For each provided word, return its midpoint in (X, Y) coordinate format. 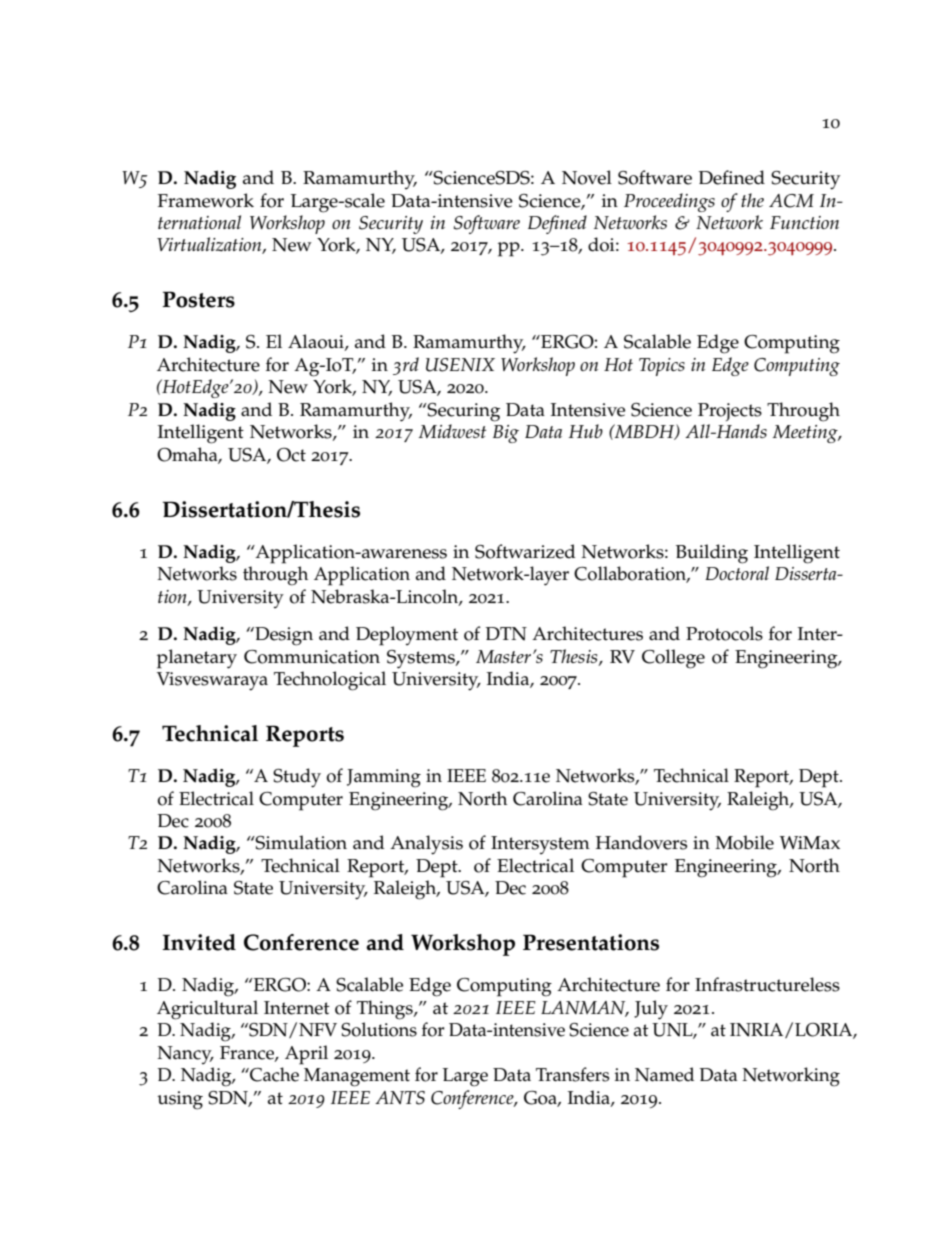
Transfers (573, 1074)
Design (283, 636)
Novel (587, 177)
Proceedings (669, 202)
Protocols (724, 633)
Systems (422, 659)
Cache (273, 1074)
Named (664, 1074)
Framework (206, 200)
